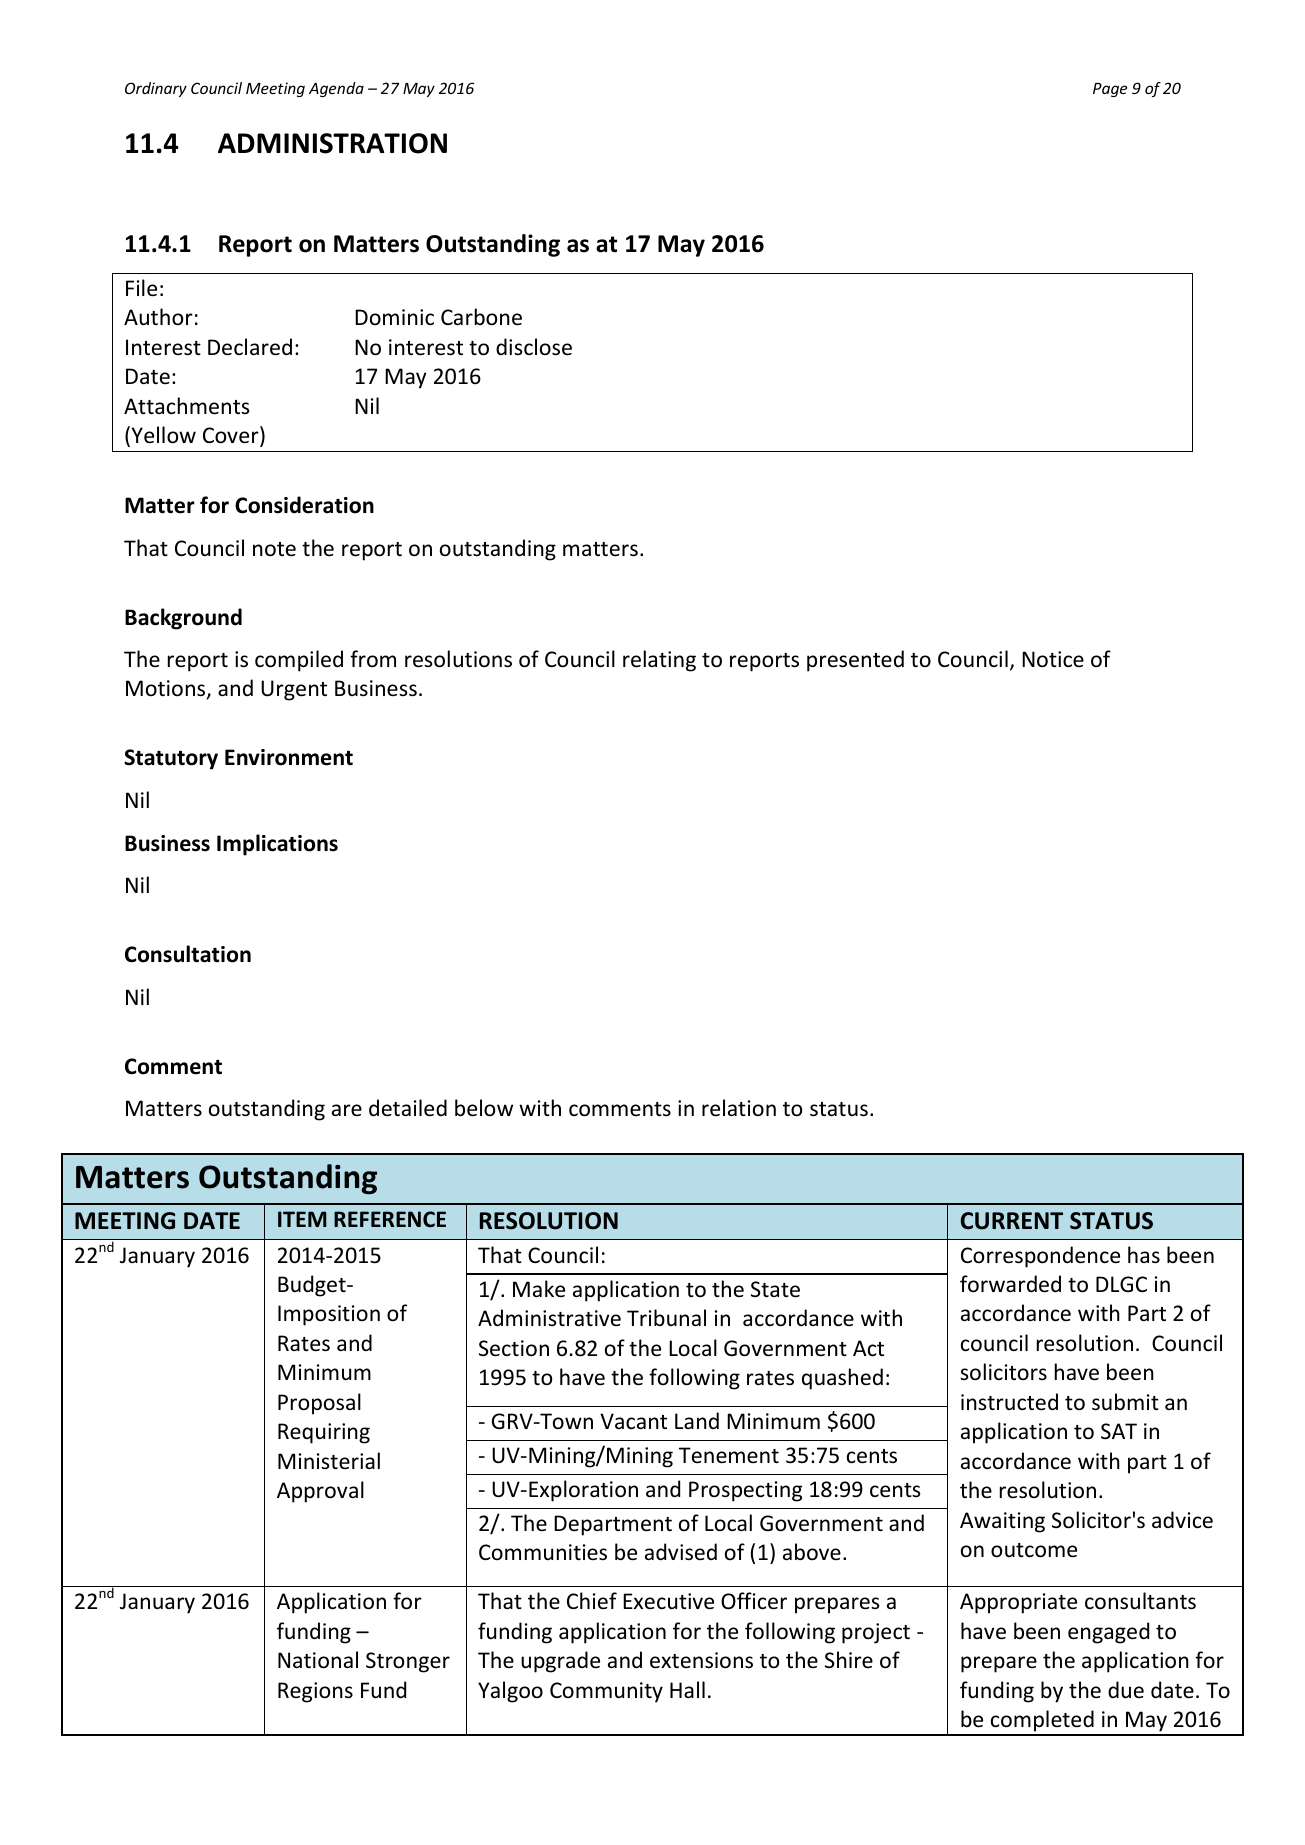 The width and height of the screenshot is (1305, 1845). What do you see at coordinates (1053, 659) in the screenshot?
I see `Notice` at bounding box center [1053, 659].
